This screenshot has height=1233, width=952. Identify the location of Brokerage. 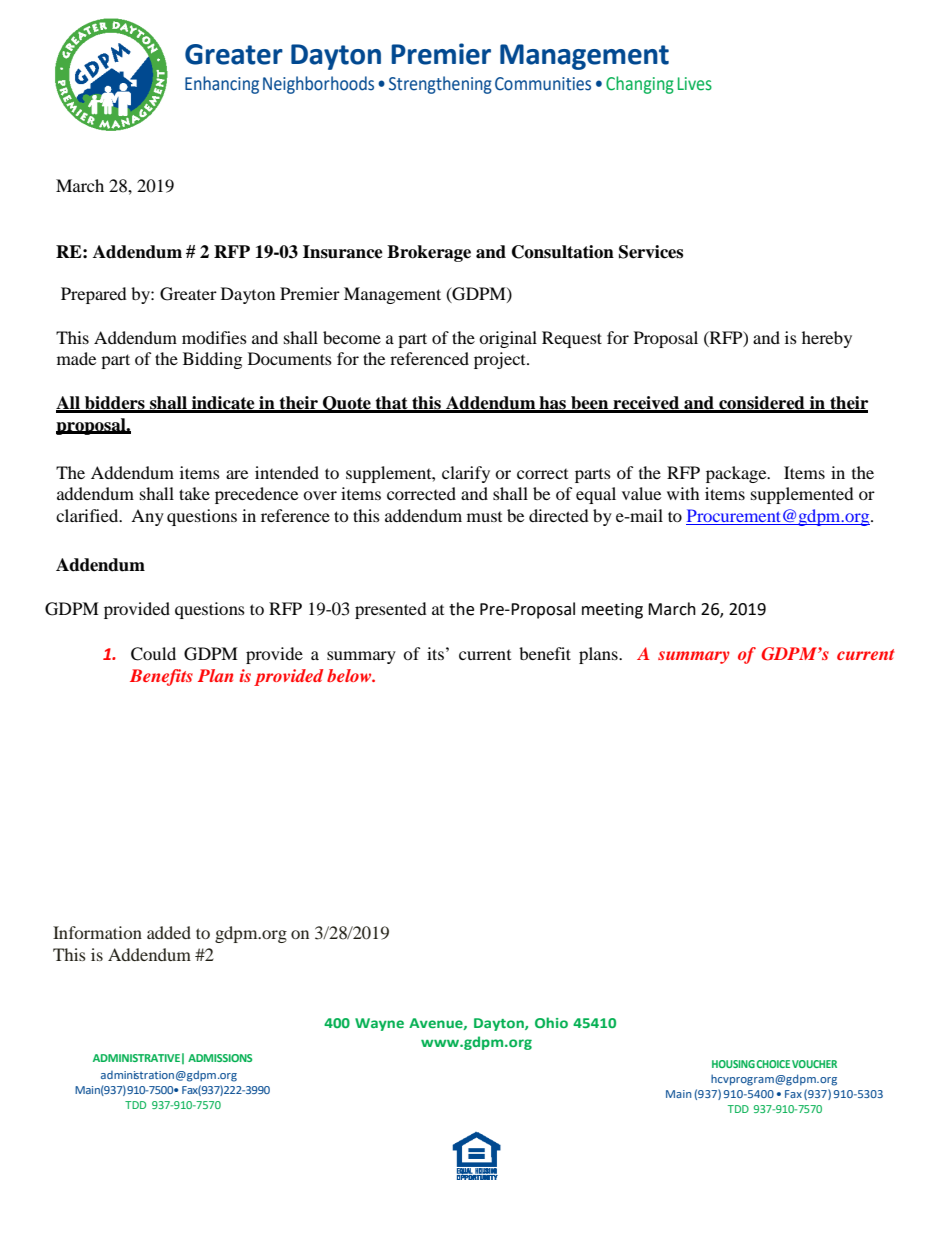
(429, 253).
